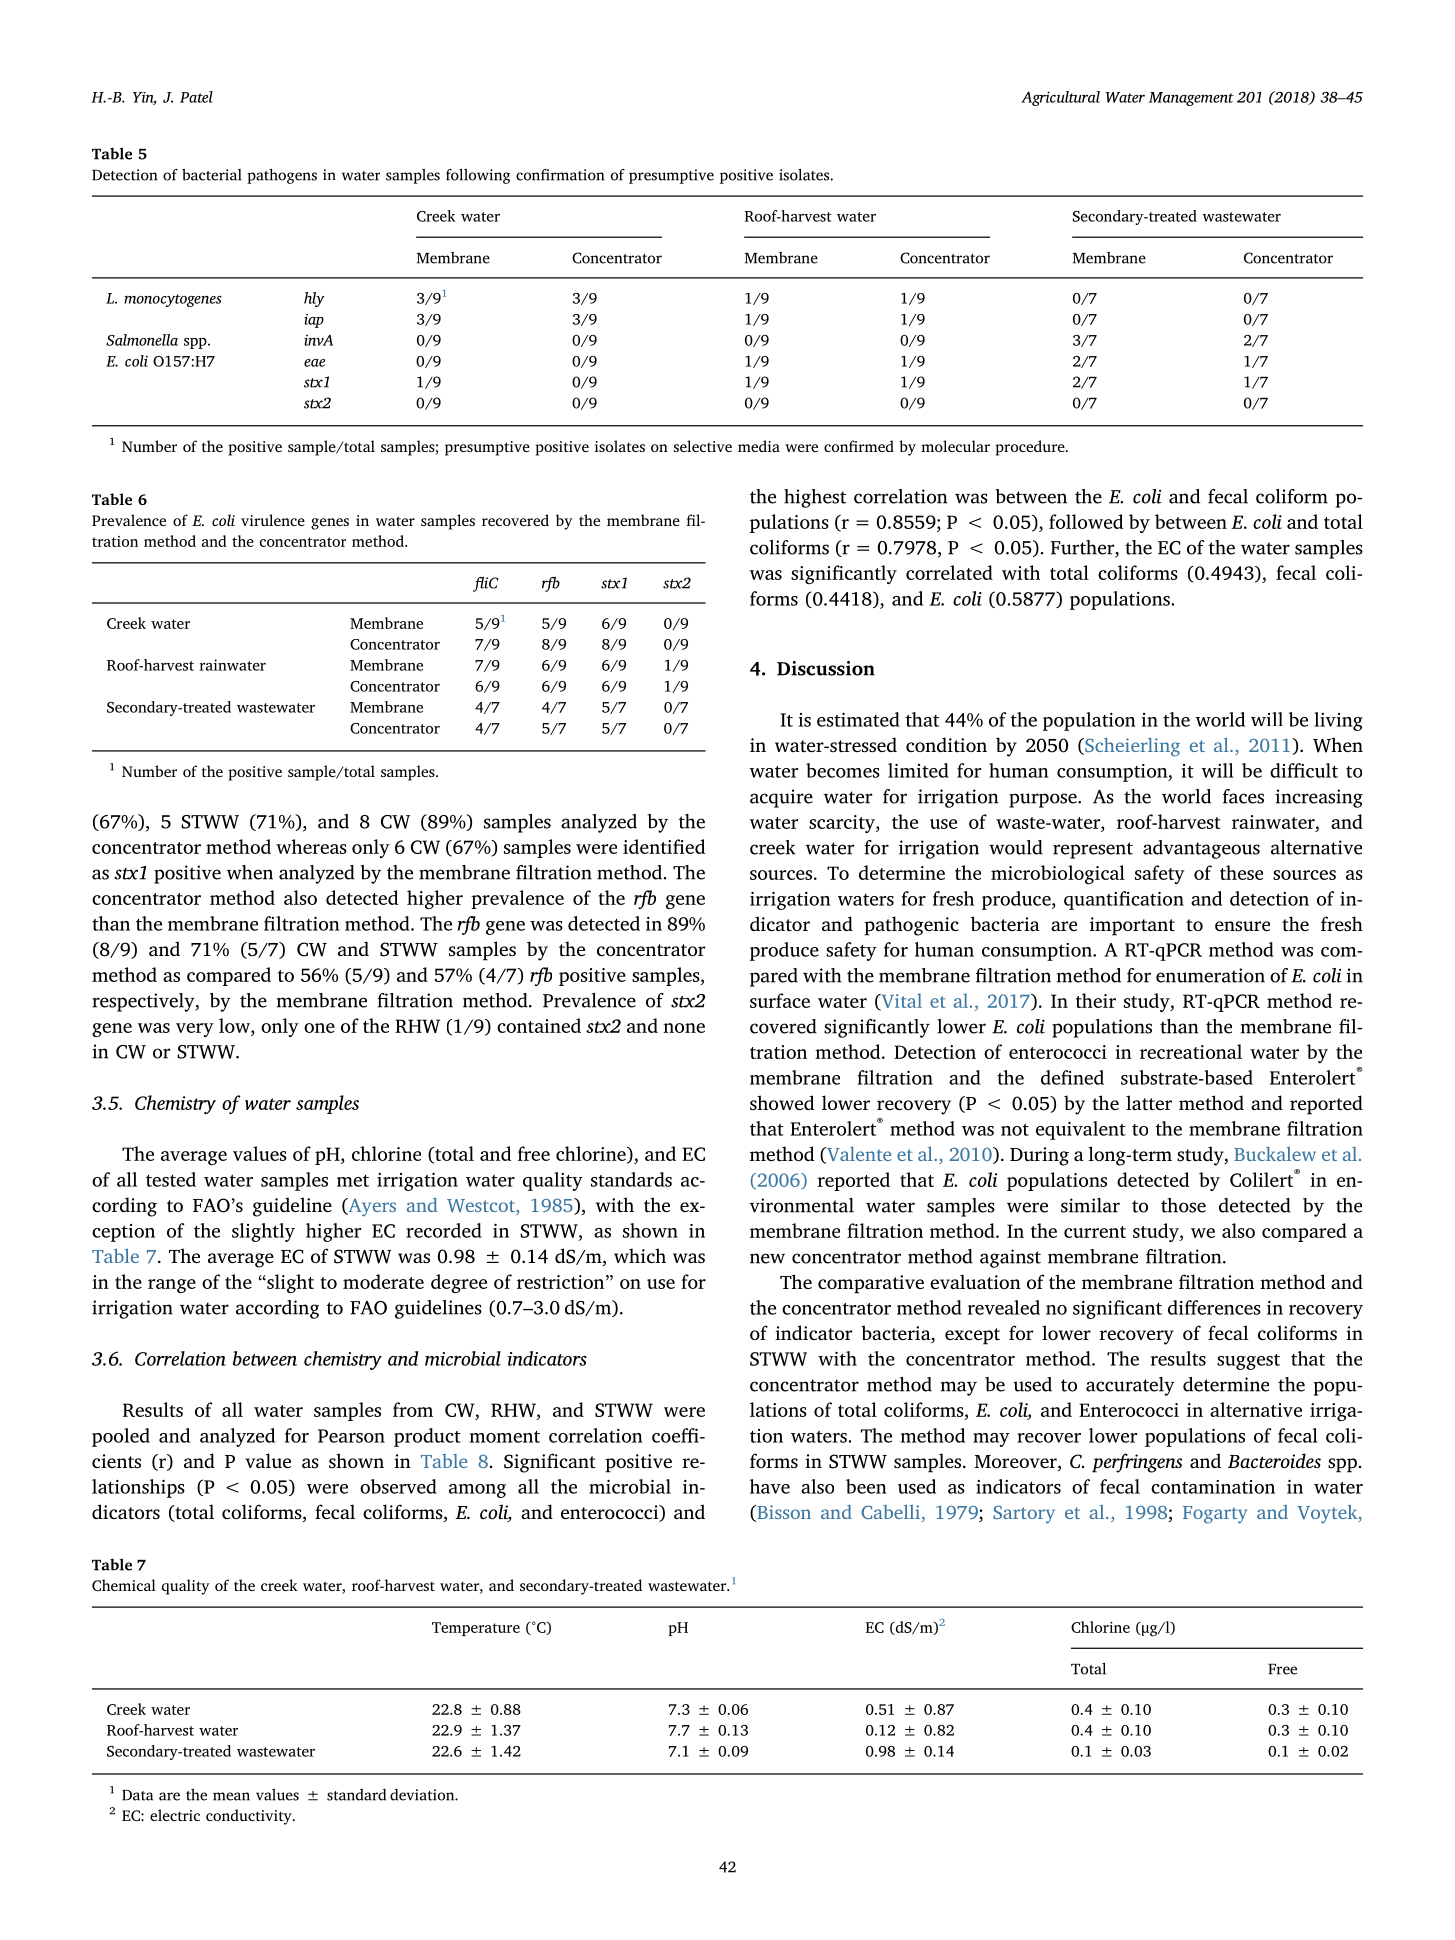 This page has width=1455, height=1940. Describe the element at coordinates (351, 1436) in the page. I see `Pearson` at that location.
